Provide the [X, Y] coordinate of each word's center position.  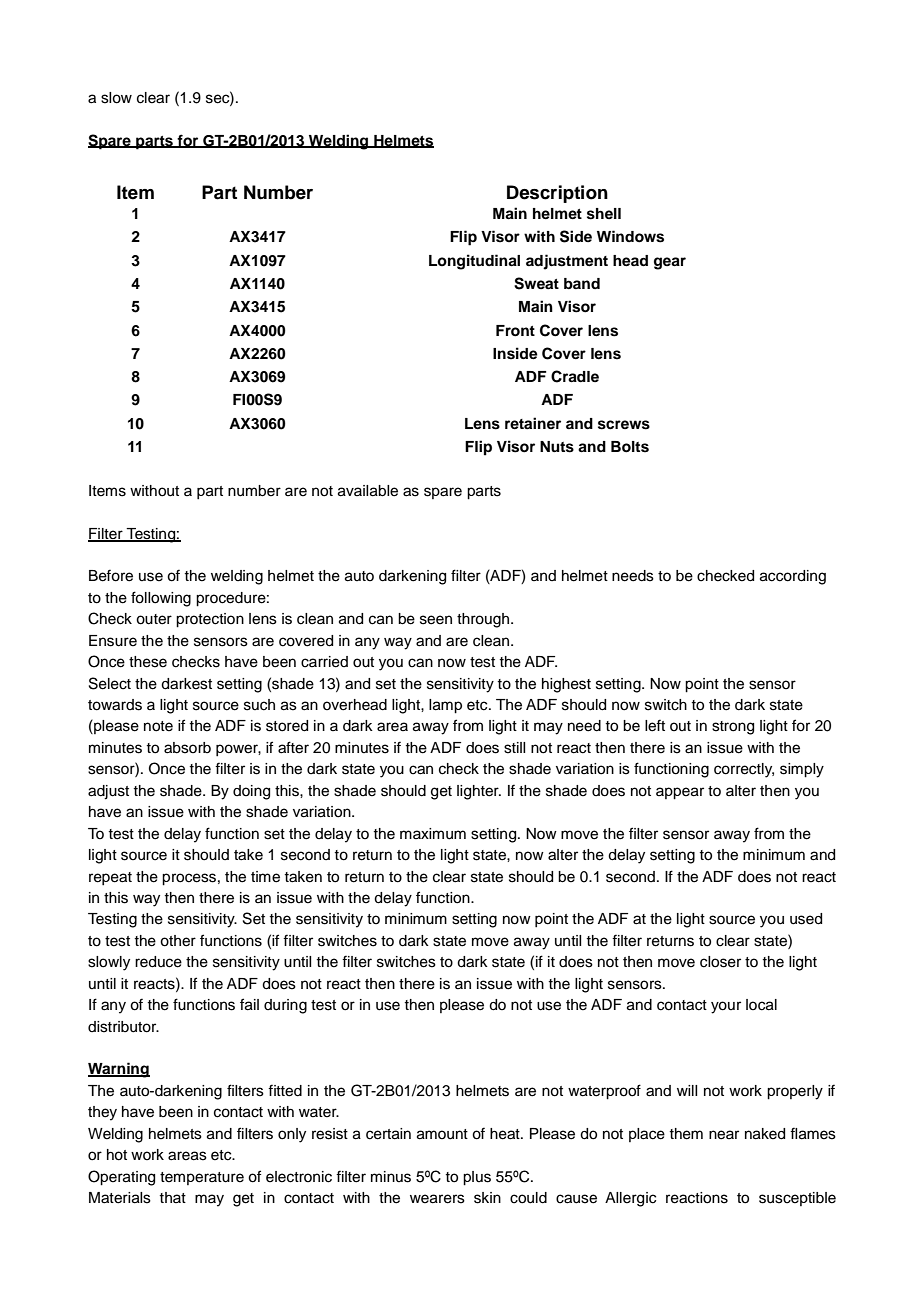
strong [733, 728]
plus [477, 1178]
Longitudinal [474, 262]
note [158, 726]
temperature [202, 1178]
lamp [445, 706]
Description [557, 194]
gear [670, 263]
